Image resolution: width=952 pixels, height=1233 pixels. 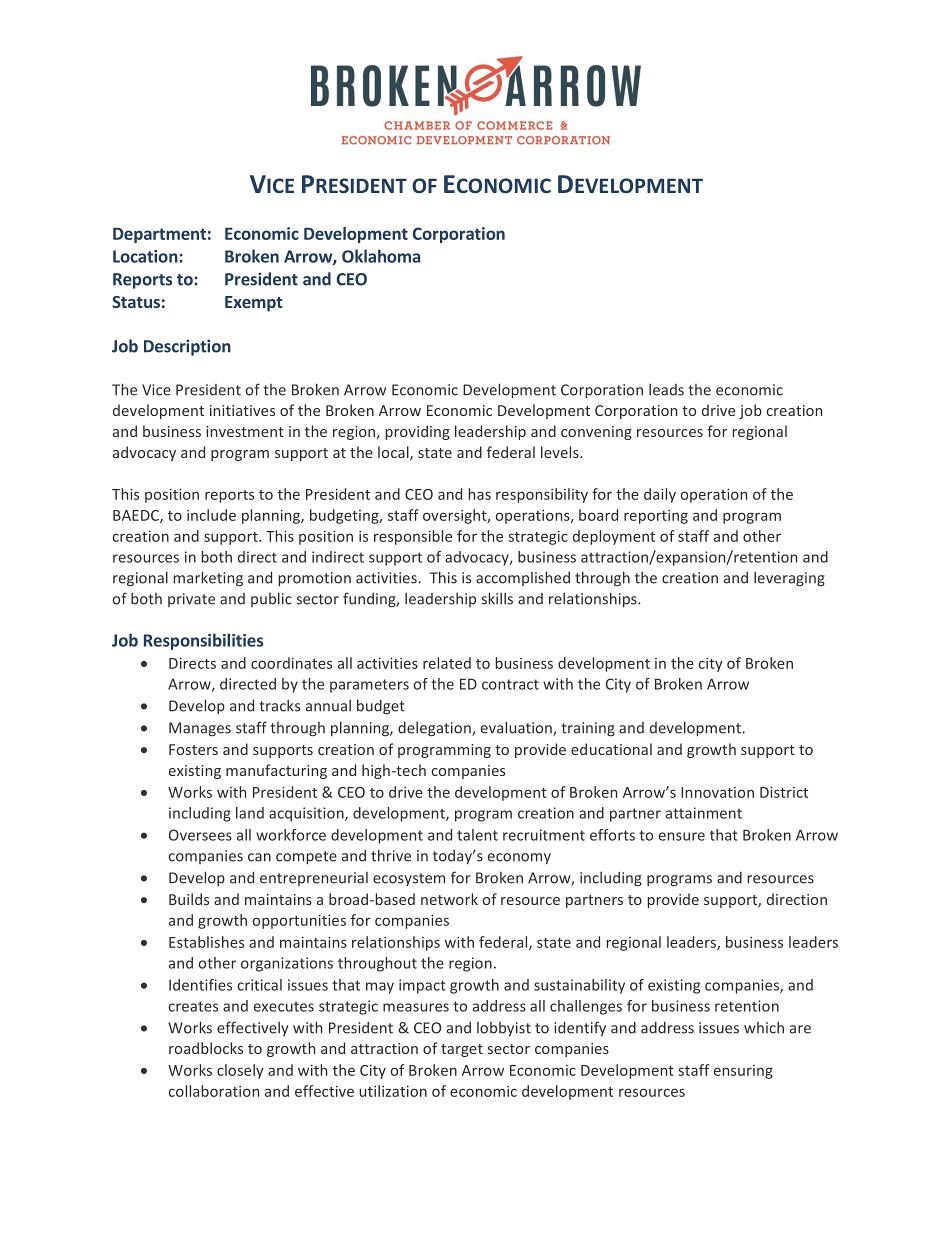 I want to click on leads, so click(x=666, y=389).
